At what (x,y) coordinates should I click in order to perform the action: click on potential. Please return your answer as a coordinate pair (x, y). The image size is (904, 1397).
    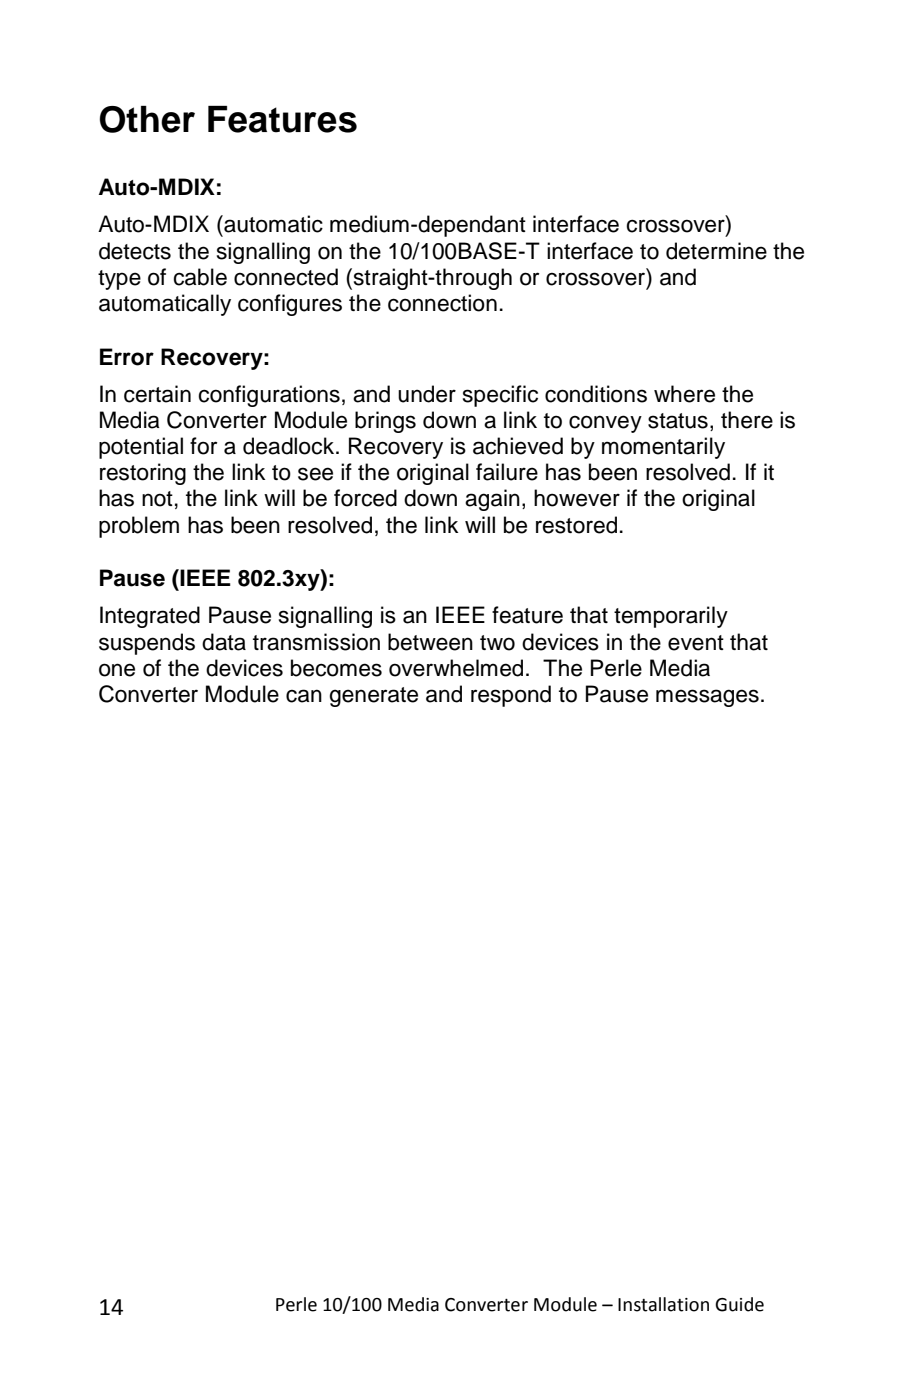
    Looking at the image, I should click on (141, 448).
